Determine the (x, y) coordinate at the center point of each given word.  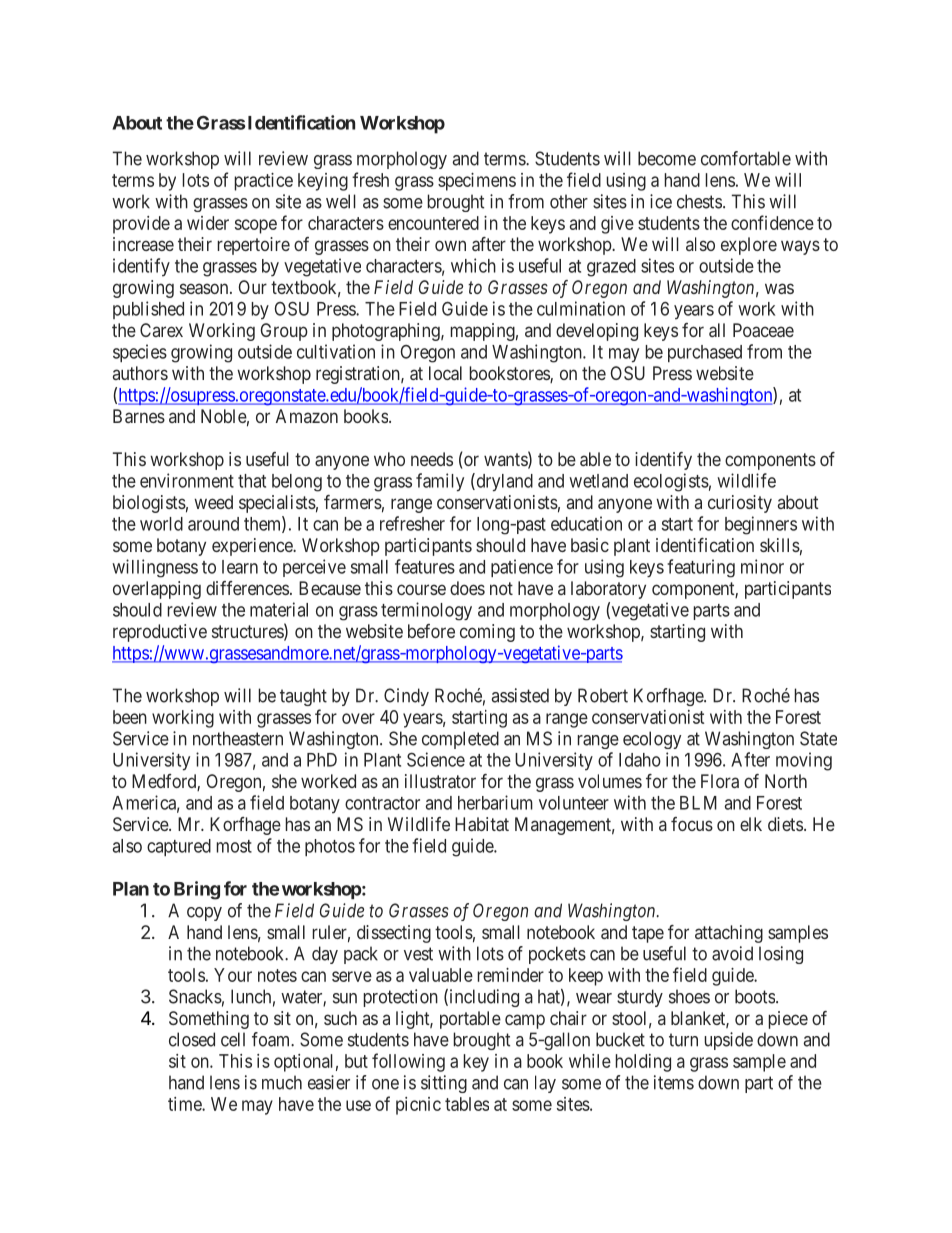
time (185, 1104)
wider (208, 223)
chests (699, 201)
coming (487, 633)
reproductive (160, 633)
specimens (477, 182)
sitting (444, 1084)
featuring (701, 568)
